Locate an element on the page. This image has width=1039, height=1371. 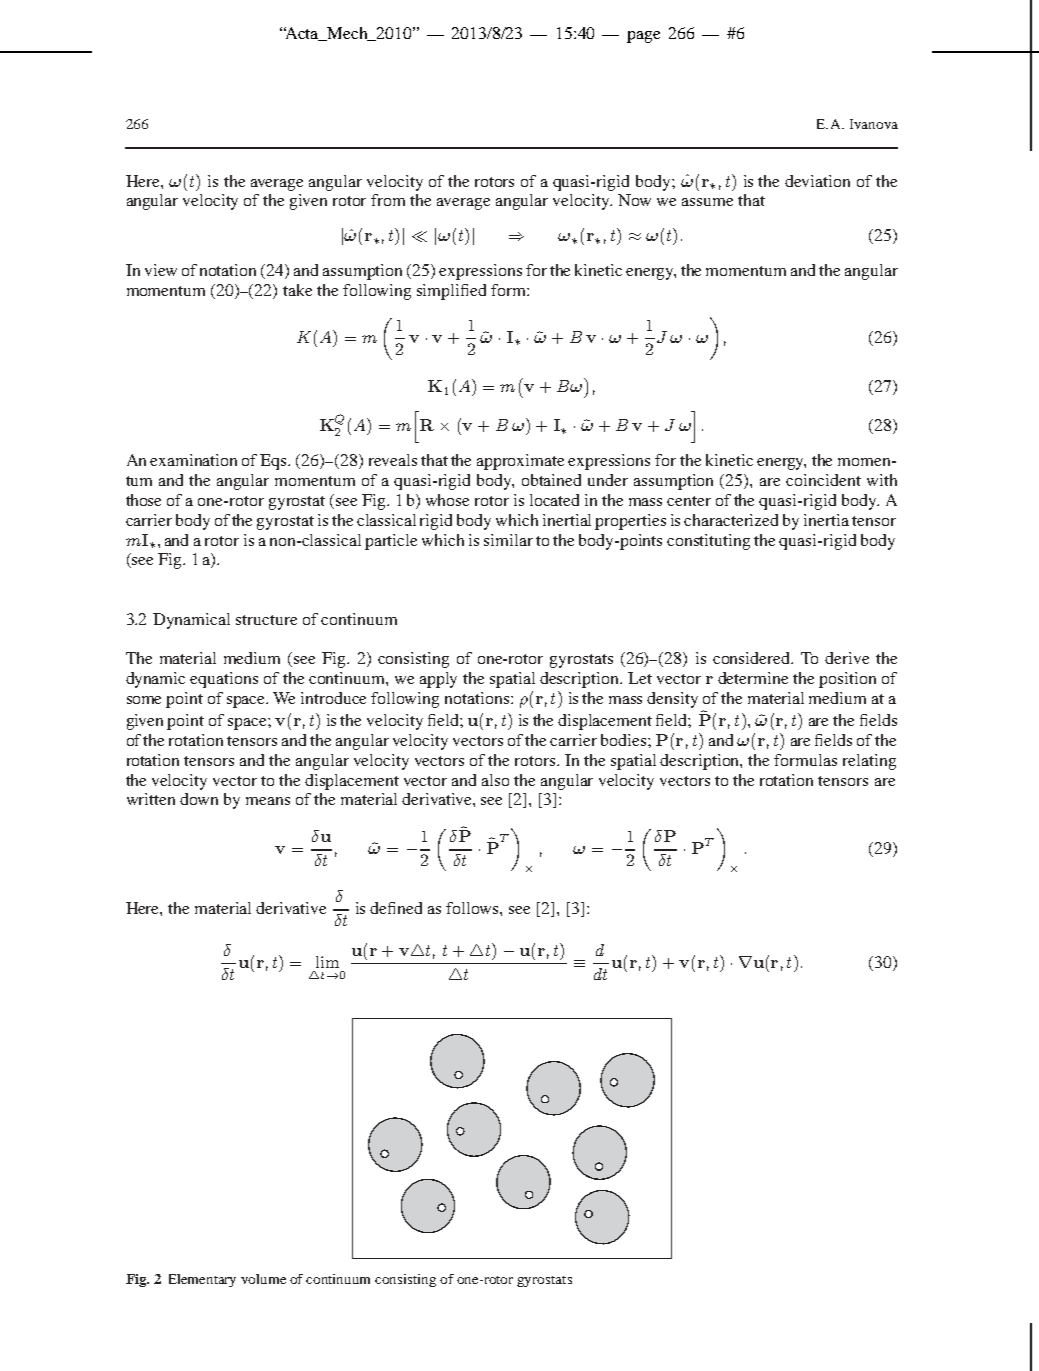
volume is located at coordinates (263, 1279).
